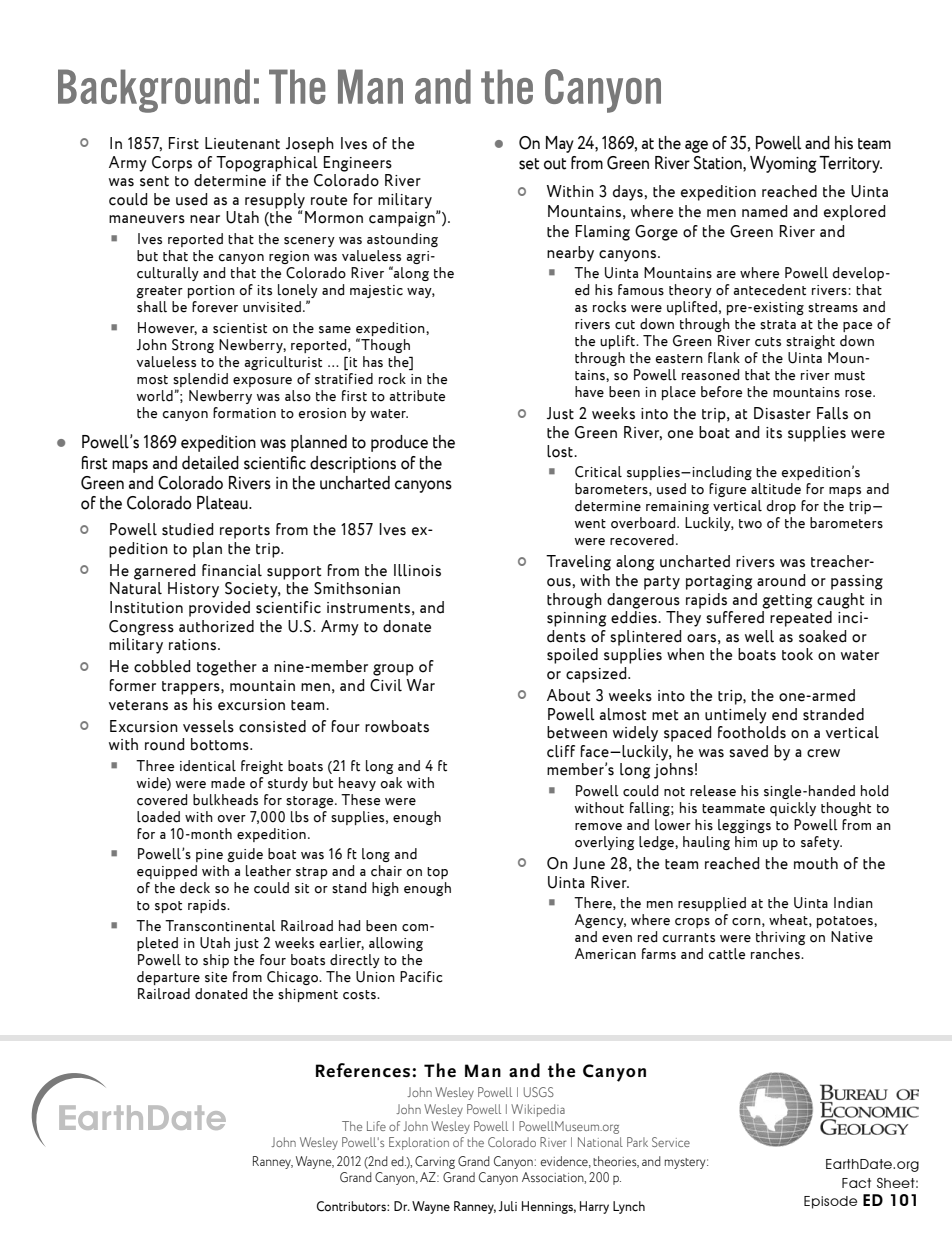 Image resolution: width=952 pixels, height=1233 pixels. Describe the element at coordinates (352, 1206) in the screenshot. I see `Contributors` at that location.
